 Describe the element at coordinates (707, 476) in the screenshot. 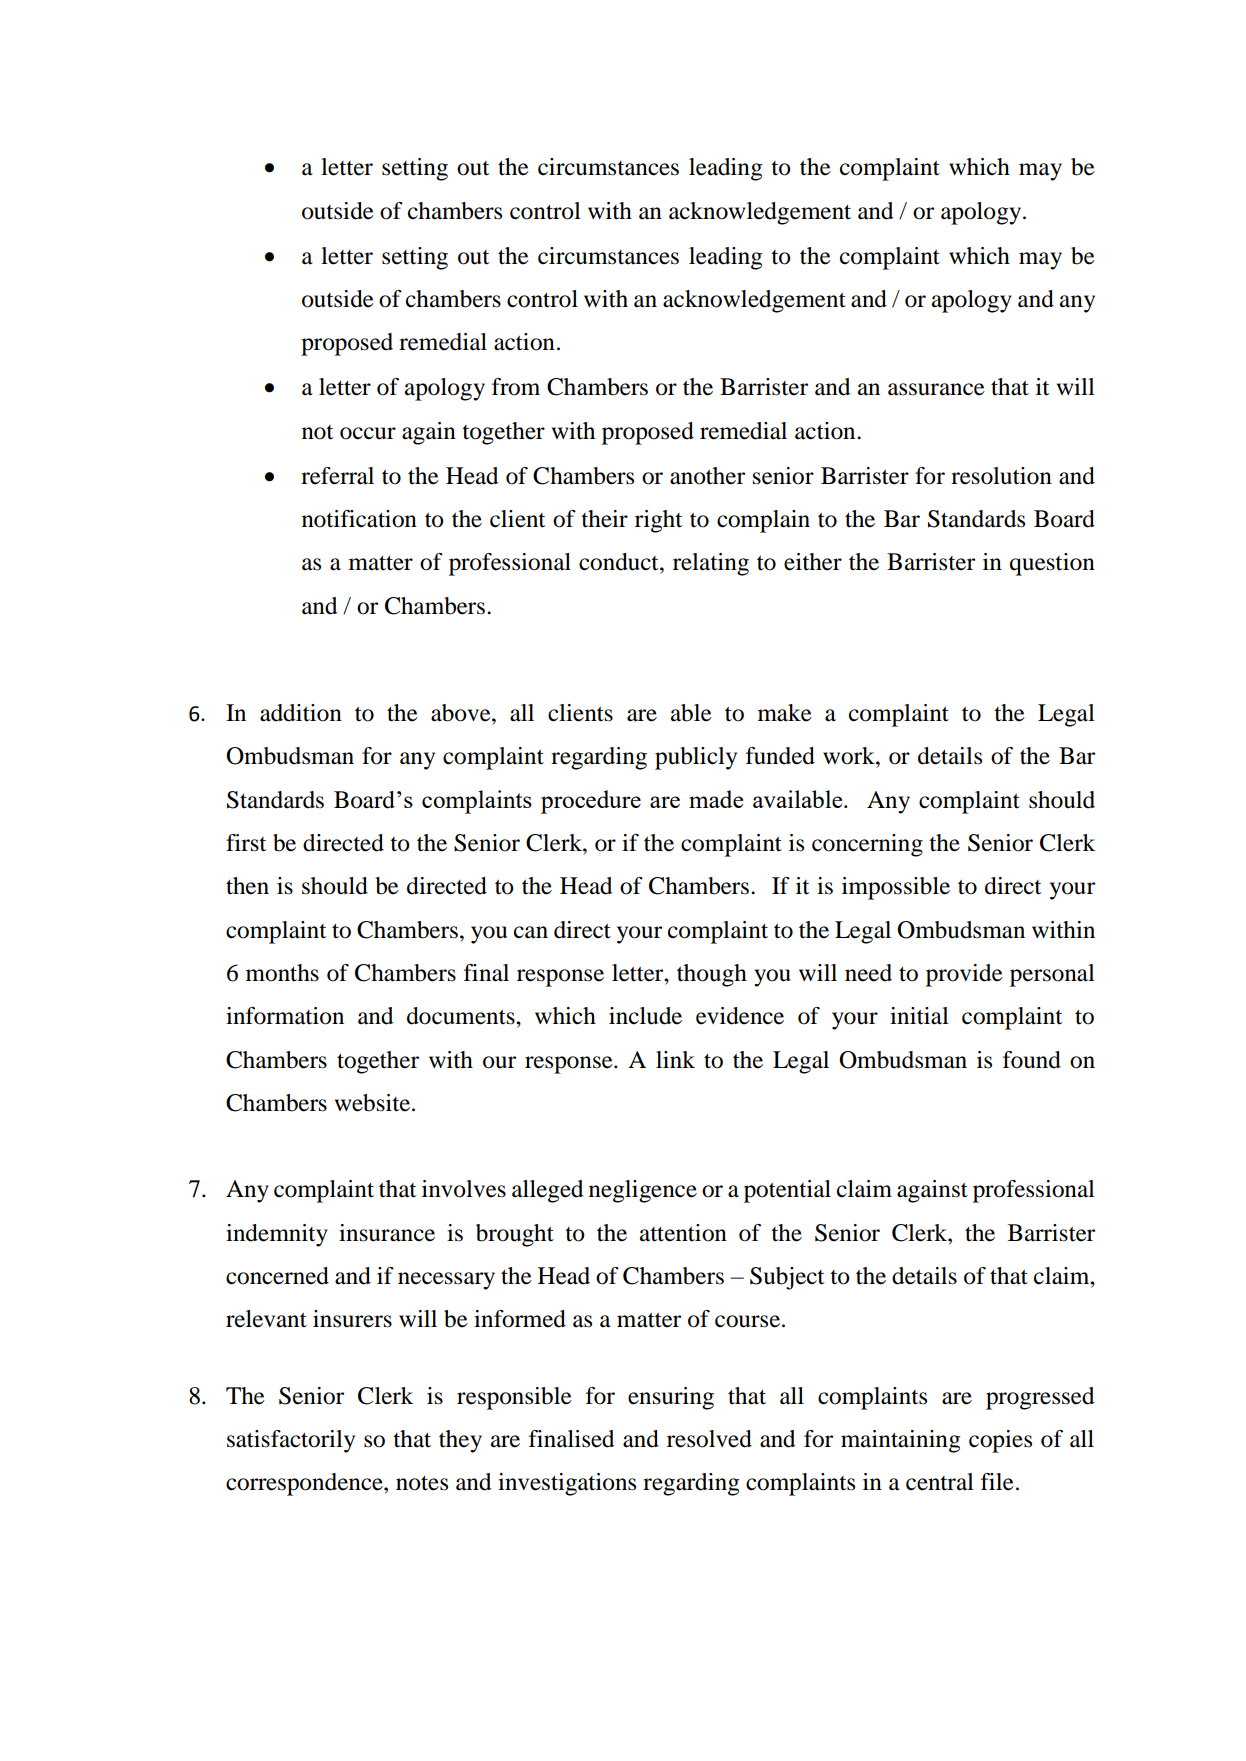

I see `another` at that location.
